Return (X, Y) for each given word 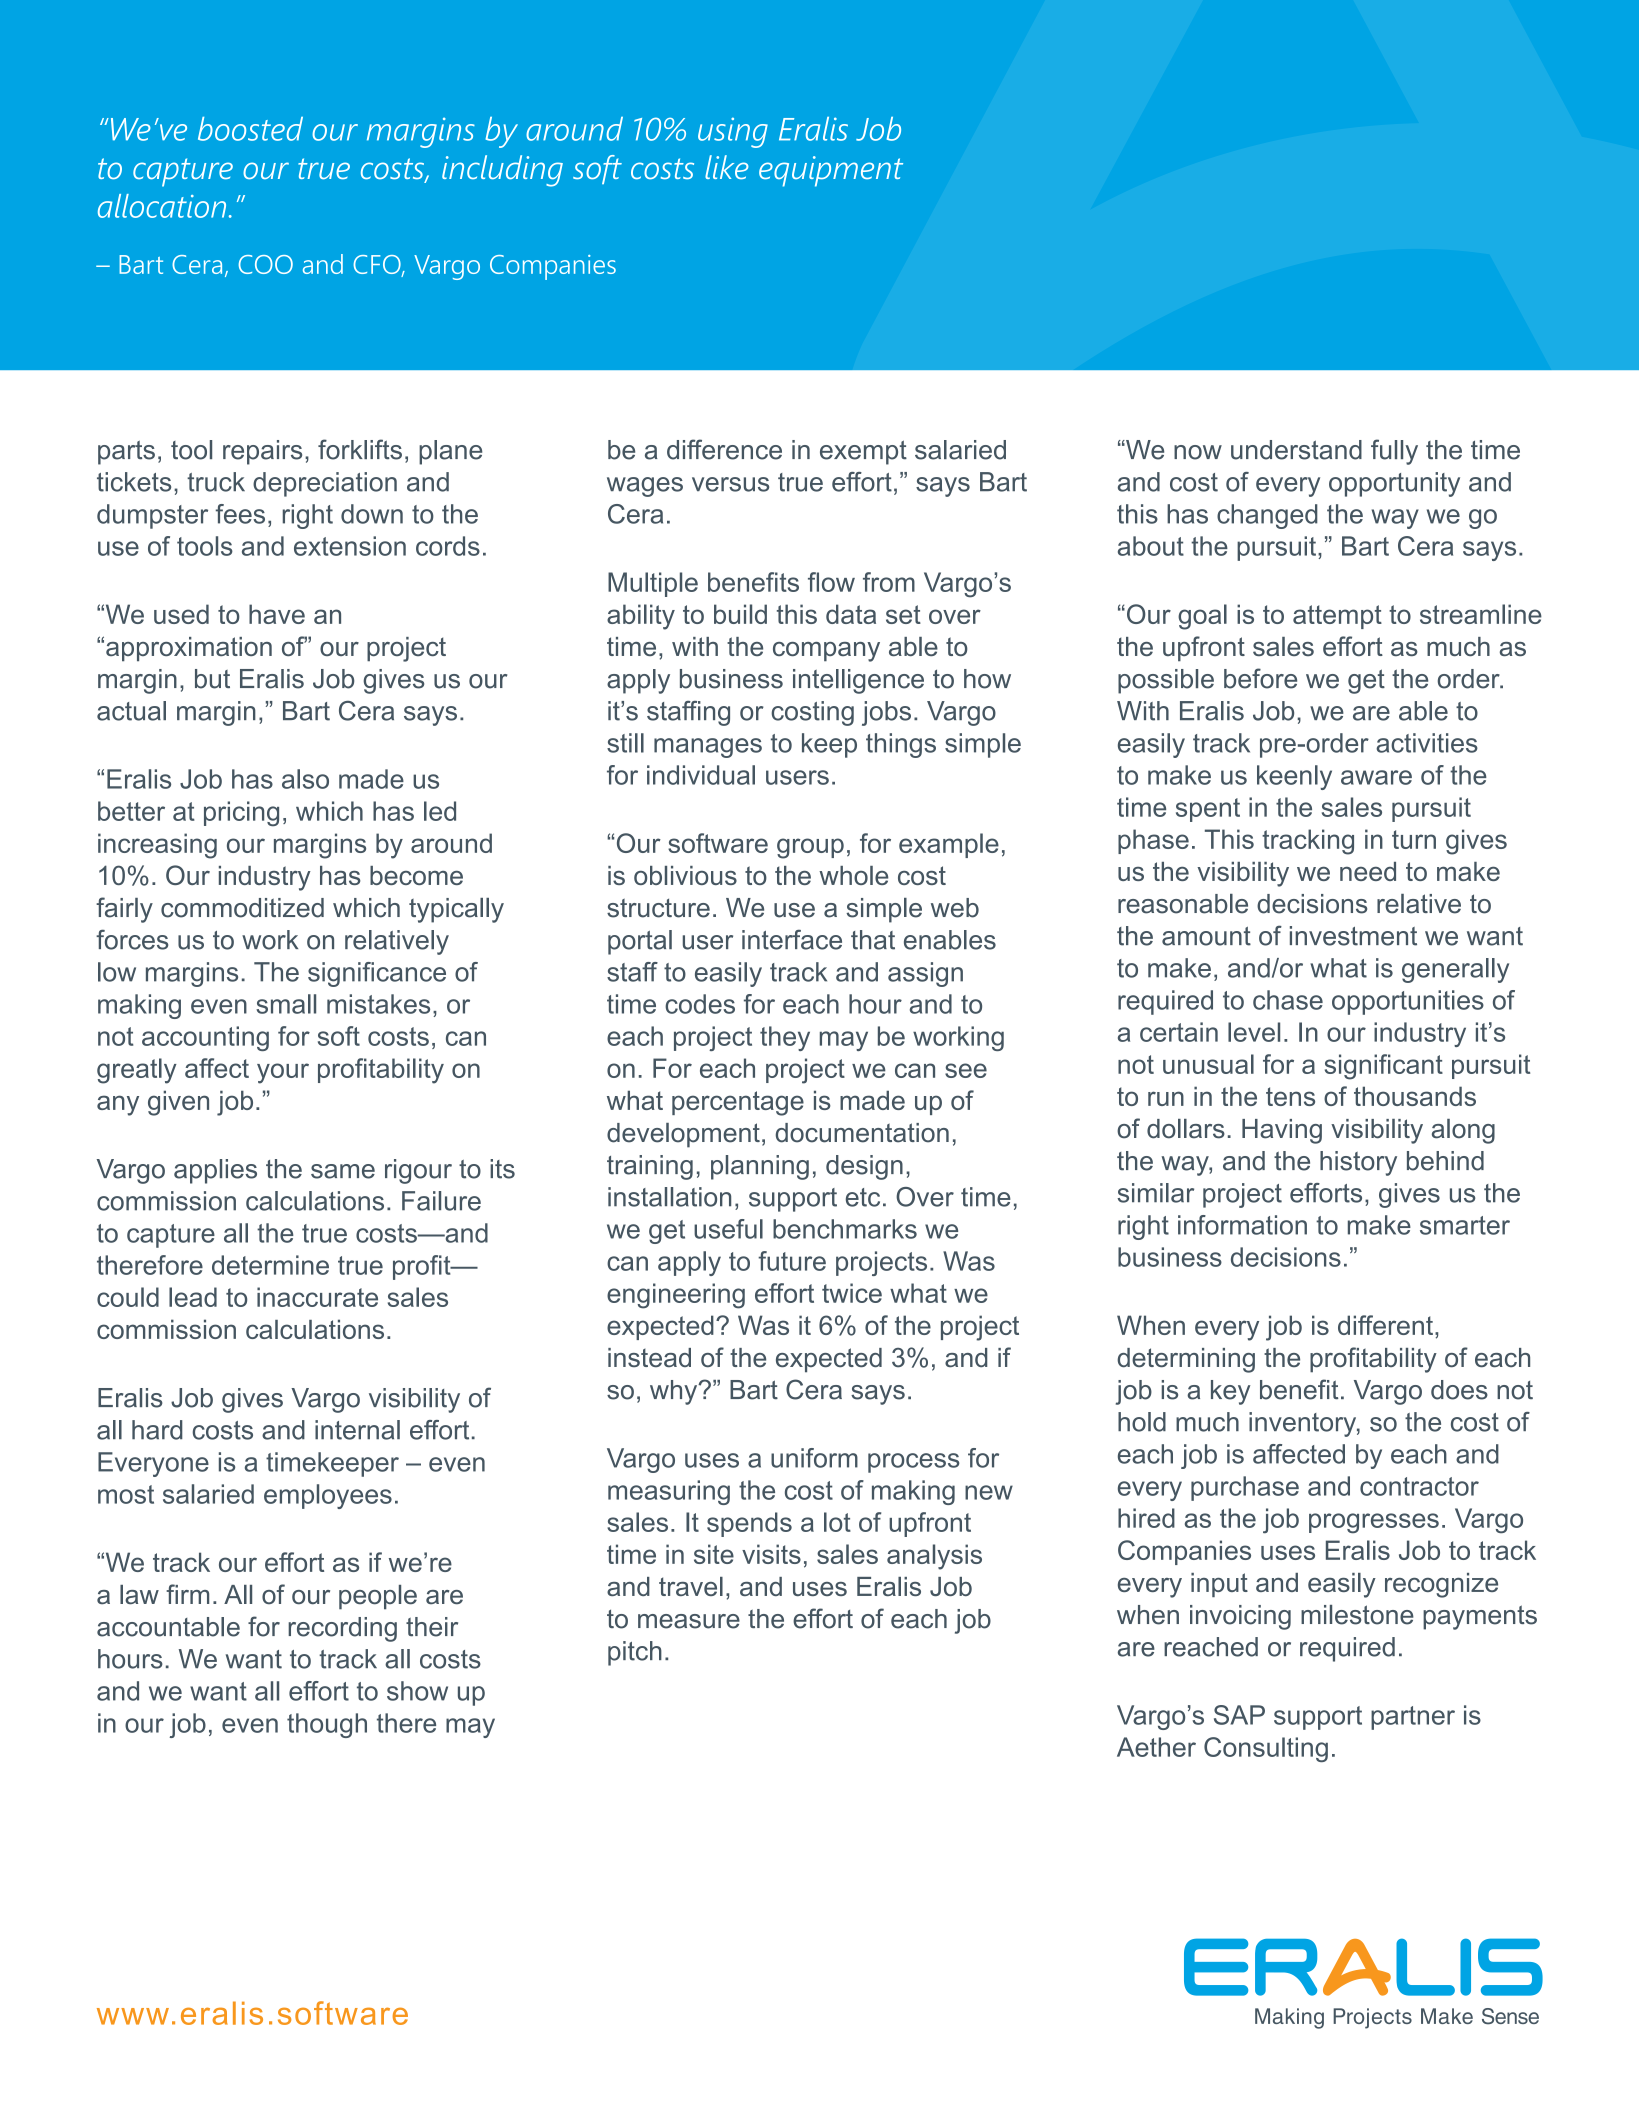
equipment (831, 171)
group (810, 848)
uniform (814, 1458)
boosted (250, 129)
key (1230, 1392)
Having (1282, 1131)
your (283, 1073)
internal (357, 1430)
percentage (738, 1103)
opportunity (1394, 484)
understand (1296, 450)
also (305, 779)
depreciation (325, 484)
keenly (1294, 777)
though (327, 1725)
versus (730, 484)
